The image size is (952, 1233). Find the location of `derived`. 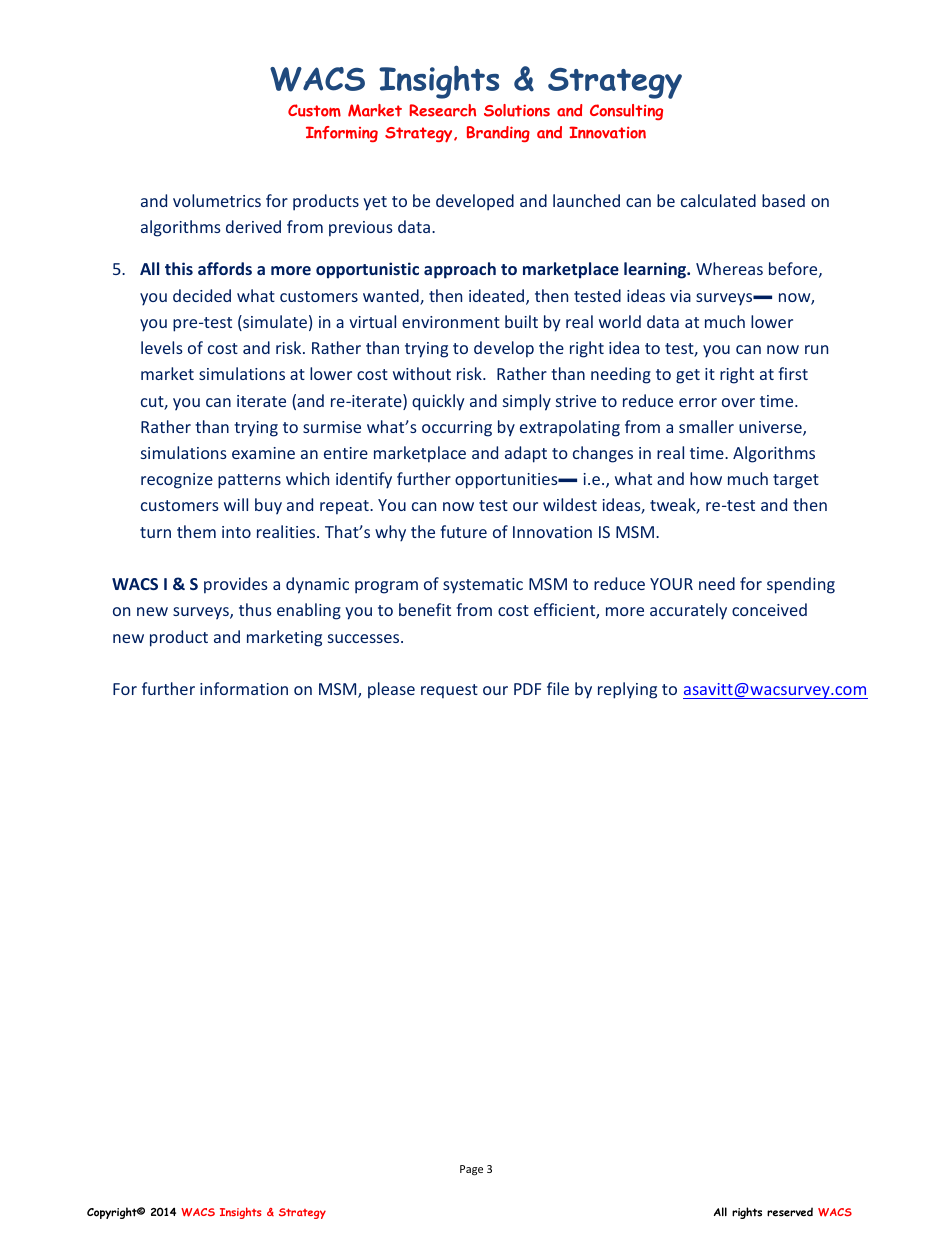

derived is located at coordinates (253, 226).
